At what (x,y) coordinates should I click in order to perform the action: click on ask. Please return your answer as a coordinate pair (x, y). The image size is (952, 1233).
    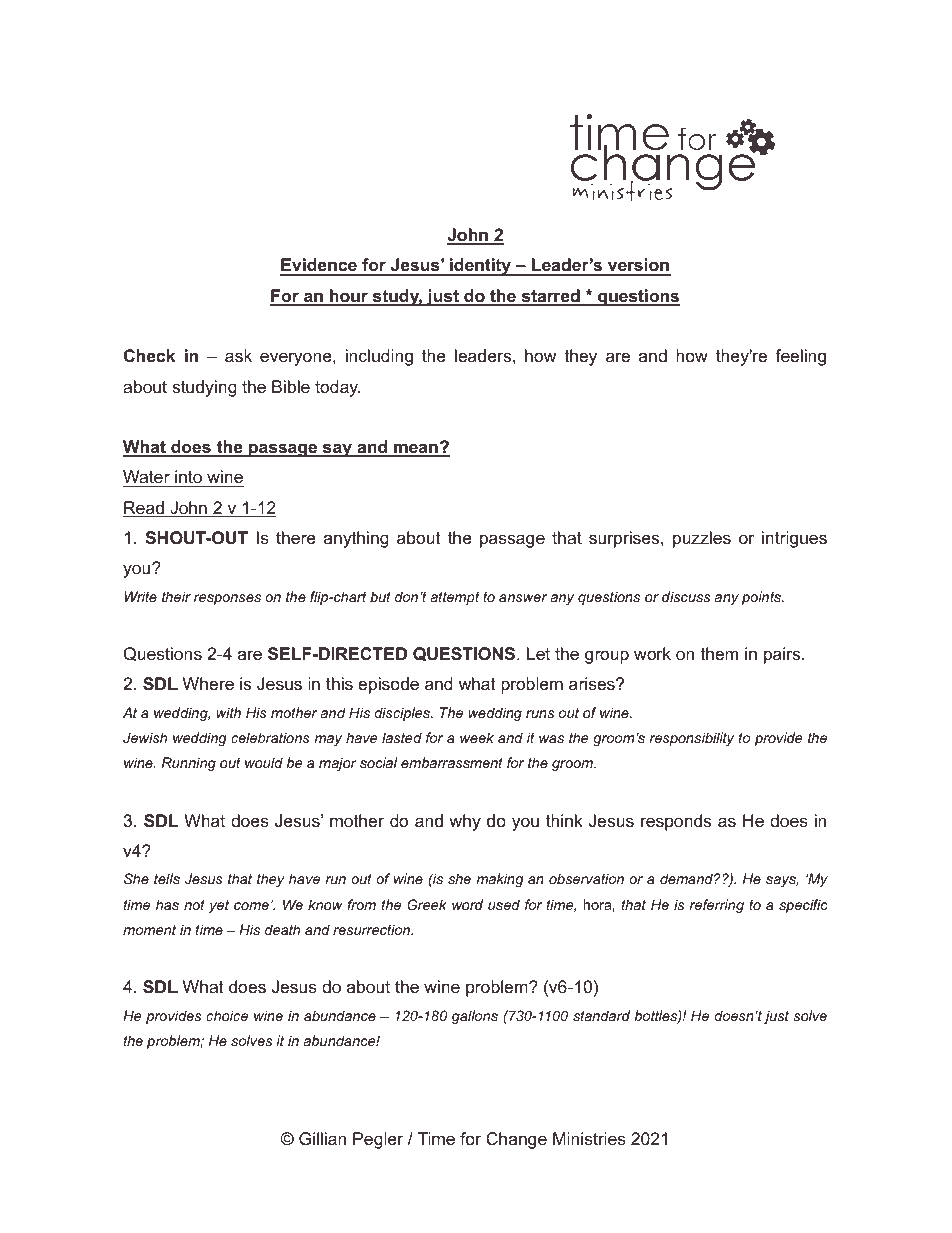
    Looking at the image, I should click on (238, 356).
